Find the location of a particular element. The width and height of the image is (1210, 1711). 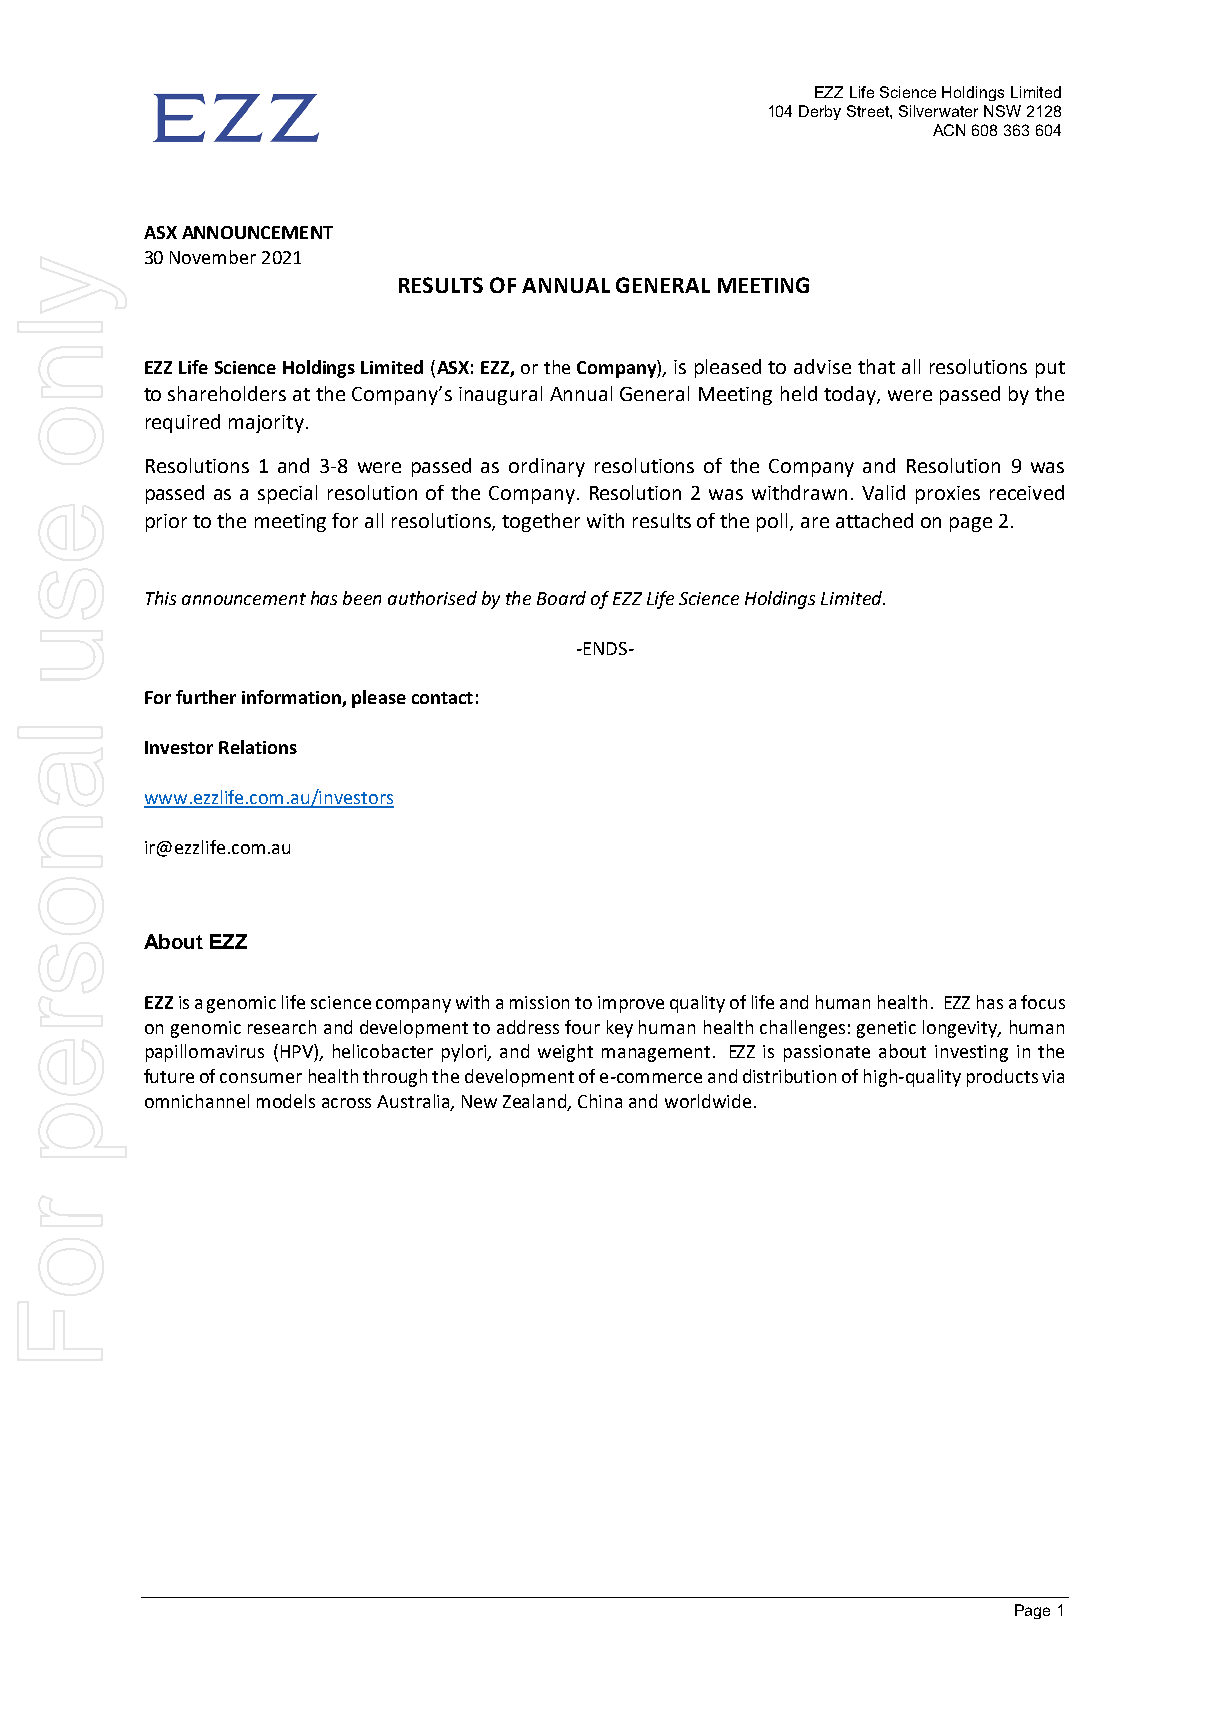

ACN is located at coordinates (949, 130).
